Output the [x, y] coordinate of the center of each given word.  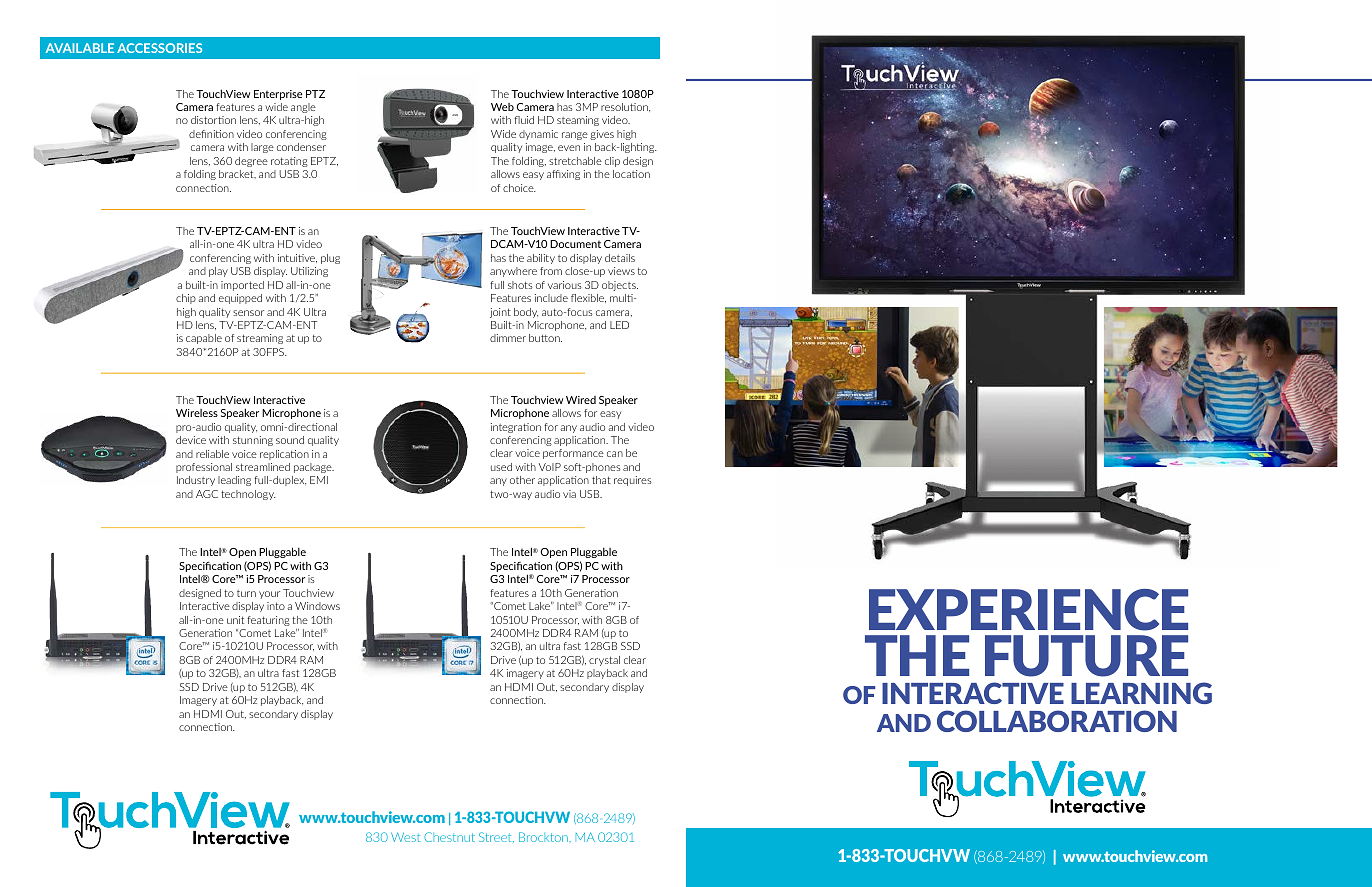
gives [602, 135]
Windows [317, 606]
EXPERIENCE [1028, 610]
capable [204, 339]
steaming [578, 121]
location [631, 174]
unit [235, 620]
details [620, 258]
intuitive [297, 258]
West [405, 837]
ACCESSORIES [159, 48]
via [569, 494]
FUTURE [1086, 656]
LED [619, 325]
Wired [581, 400]
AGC [207, 494]
